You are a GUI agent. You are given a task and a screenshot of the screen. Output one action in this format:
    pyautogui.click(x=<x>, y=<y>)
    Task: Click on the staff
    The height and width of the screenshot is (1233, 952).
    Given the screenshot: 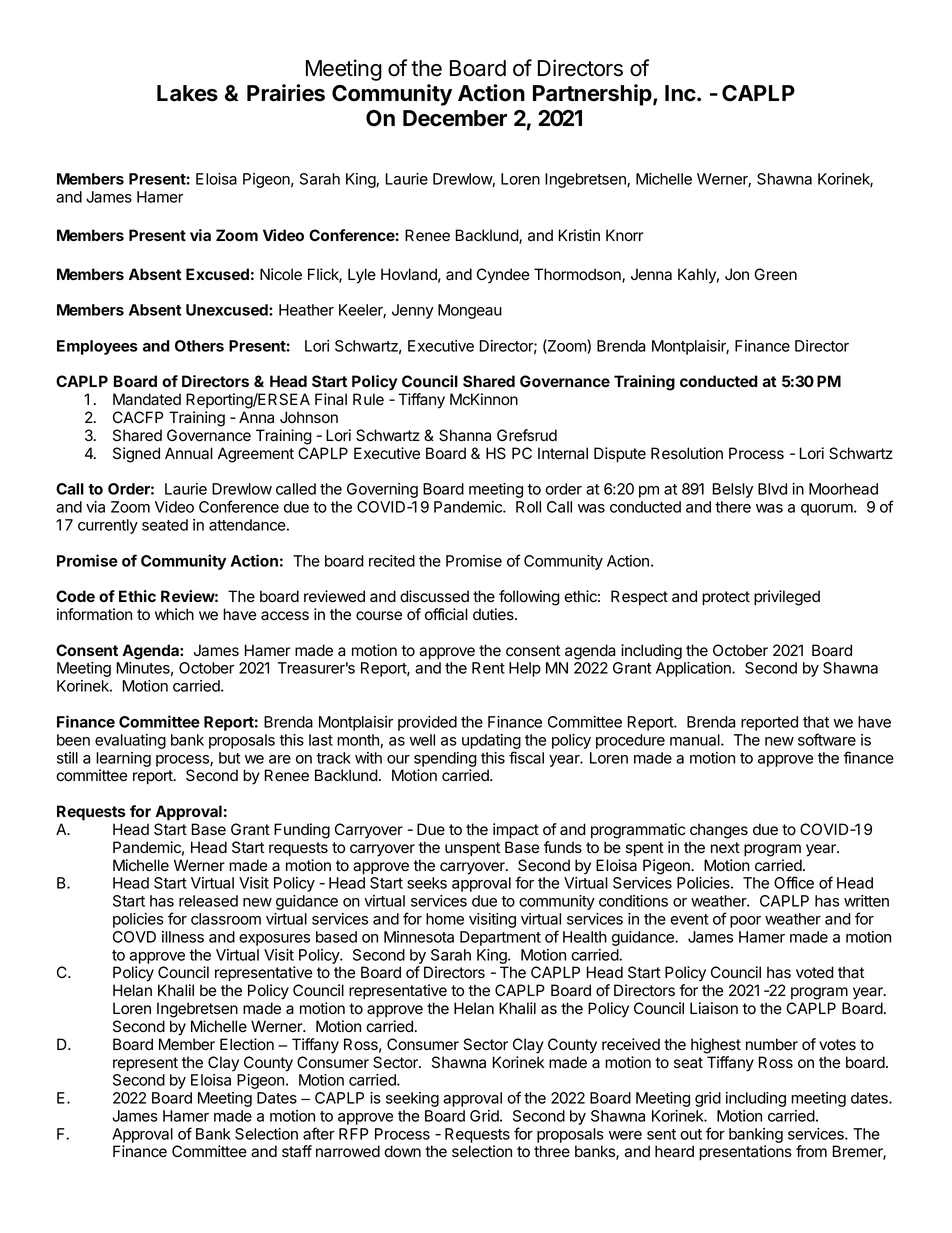 What is the action you would take?
    pyautogui.click(x=297, y=1151)
